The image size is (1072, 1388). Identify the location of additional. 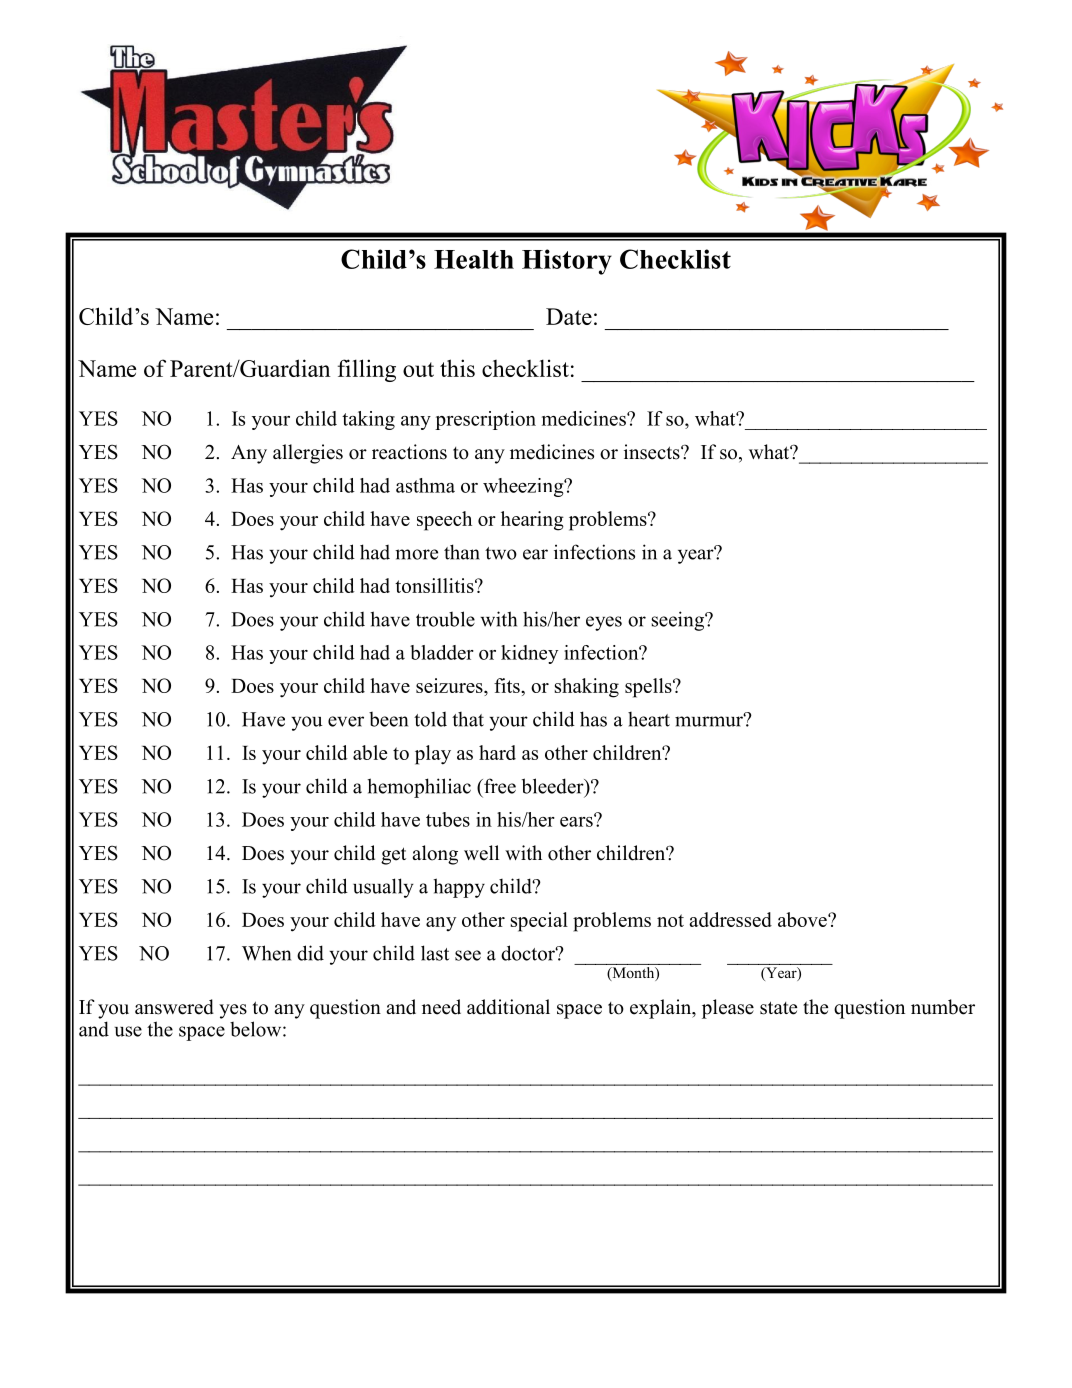
(508, 1007).
